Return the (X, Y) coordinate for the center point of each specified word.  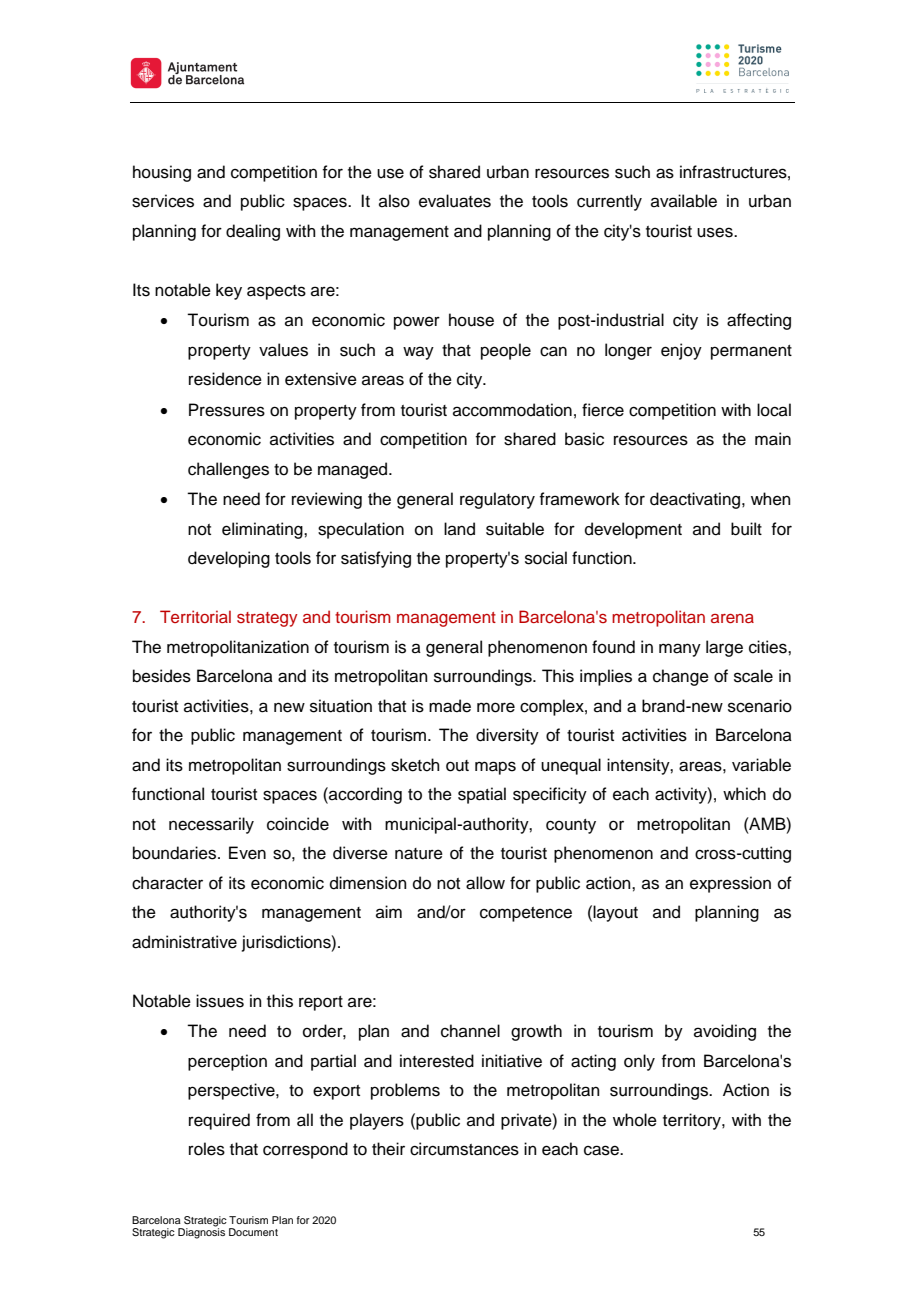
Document (253, 1232)
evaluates (455, 201)
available (684, 201)
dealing (253, 232)
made (450, 706)
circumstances (464, 1149)
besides (162, 676)
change (681, 677)
